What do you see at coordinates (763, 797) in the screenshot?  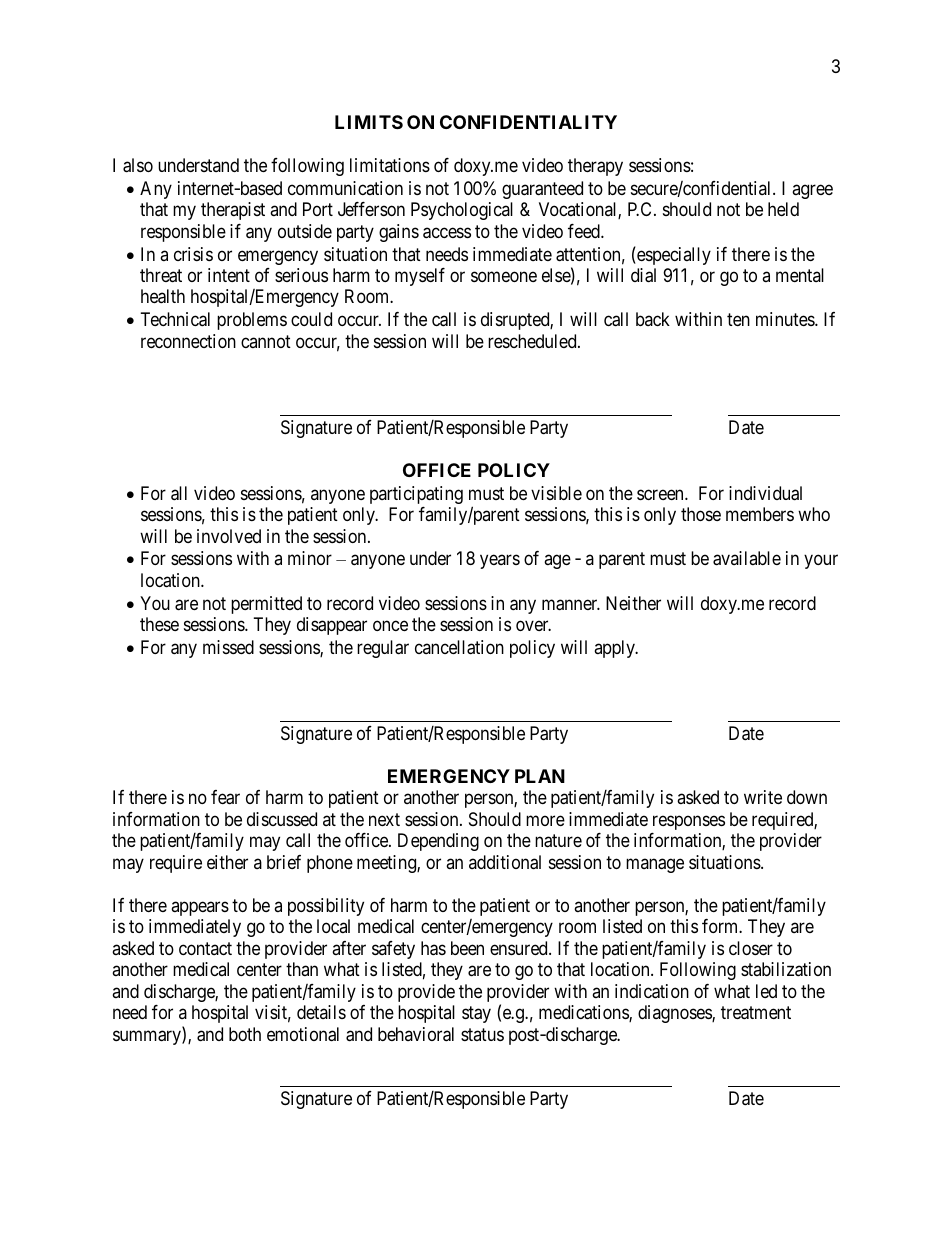 I see `write` at bounding box center [763, 797].
